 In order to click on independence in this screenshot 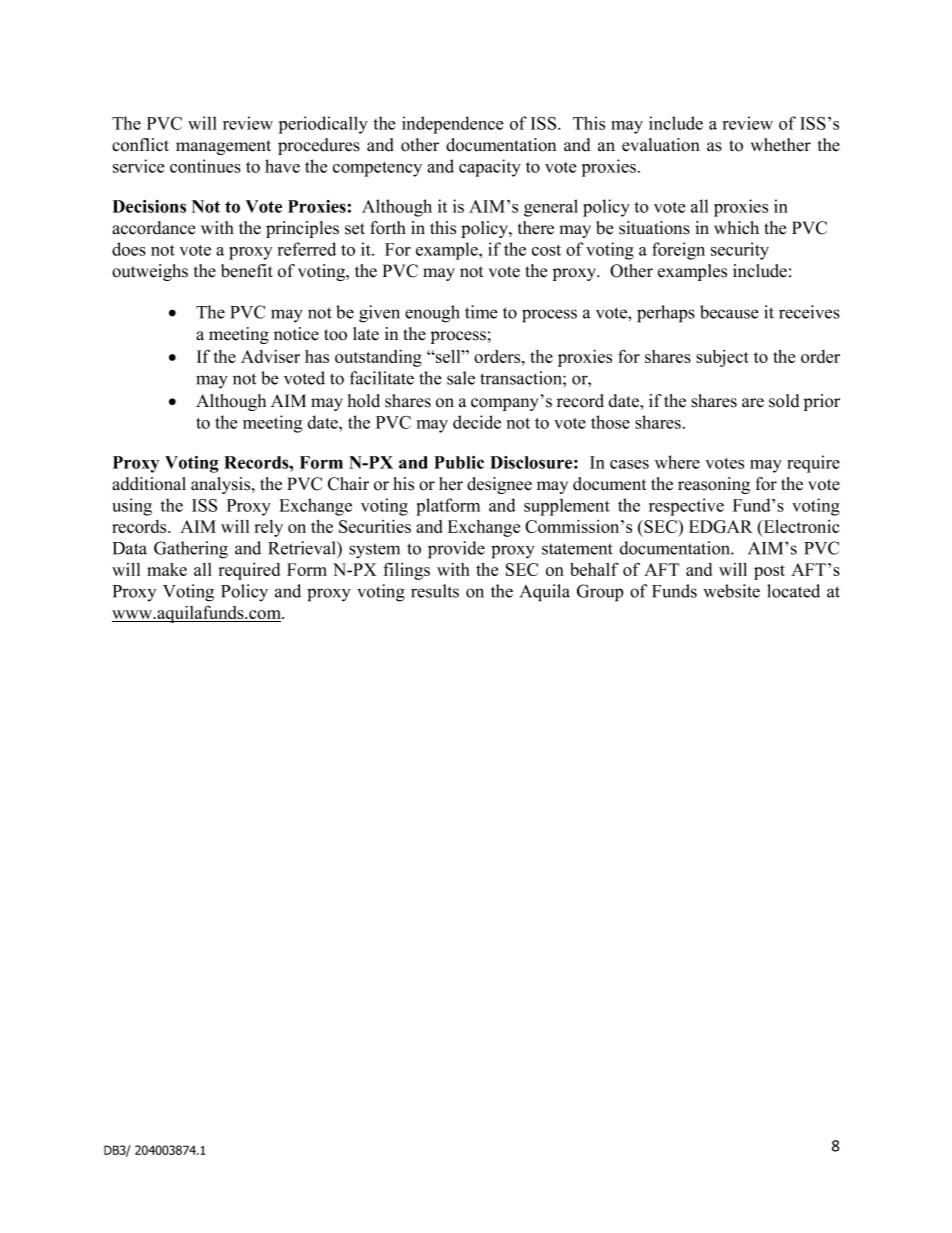, I will do `click(452, 125)`.
